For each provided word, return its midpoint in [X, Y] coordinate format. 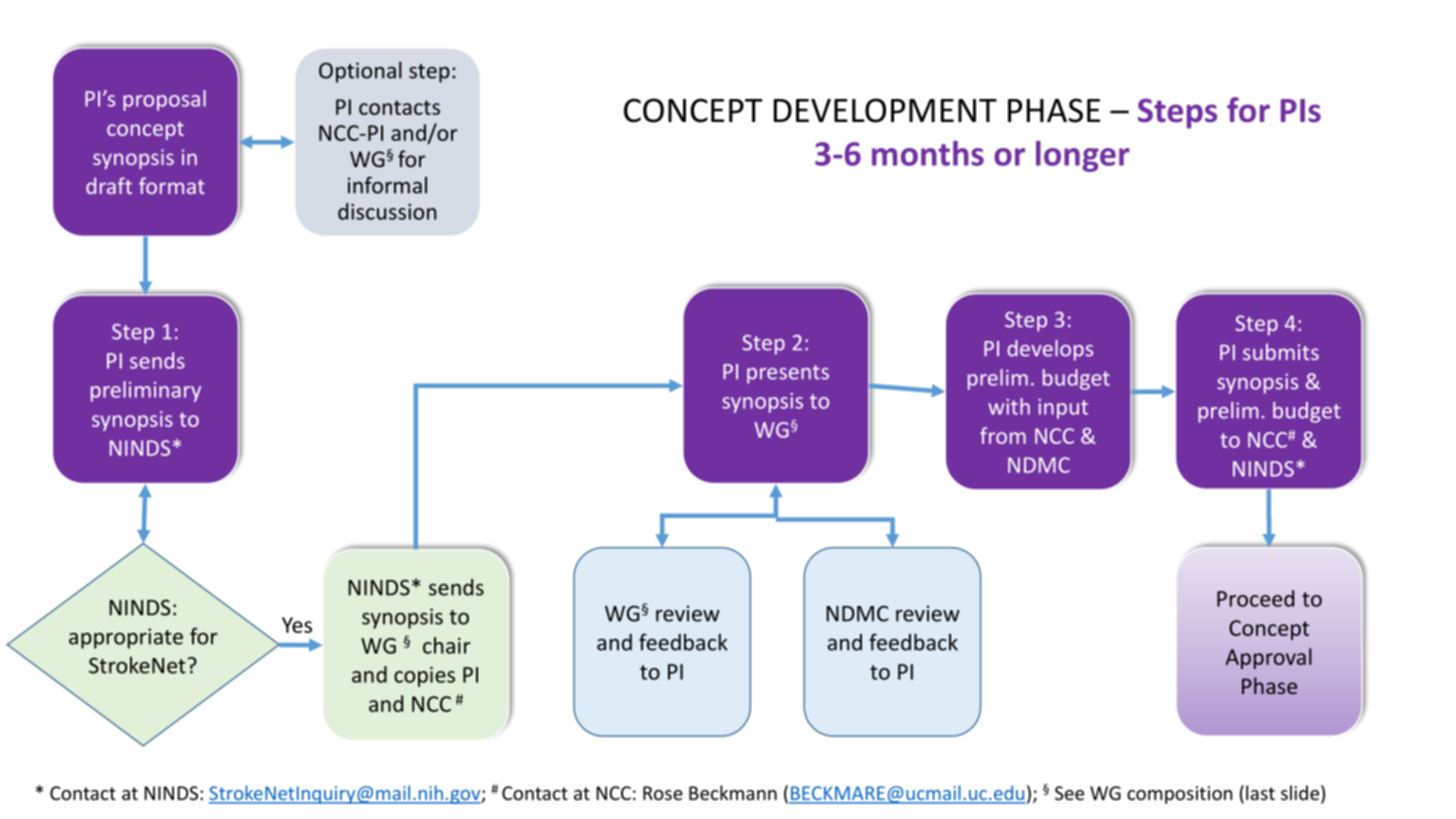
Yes [297, 625]
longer [1083, 156]
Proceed [1255, 598]
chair [447, 645]
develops [1050, 350]
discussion [387, 211]
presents [788, 374]
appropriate [126, 638]
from [1003, 435]
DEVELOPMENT [885, 110]
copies [424, 677]
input [1063, 409]
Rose [663, 793]
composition [1179, 795]
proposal [164, 100]
